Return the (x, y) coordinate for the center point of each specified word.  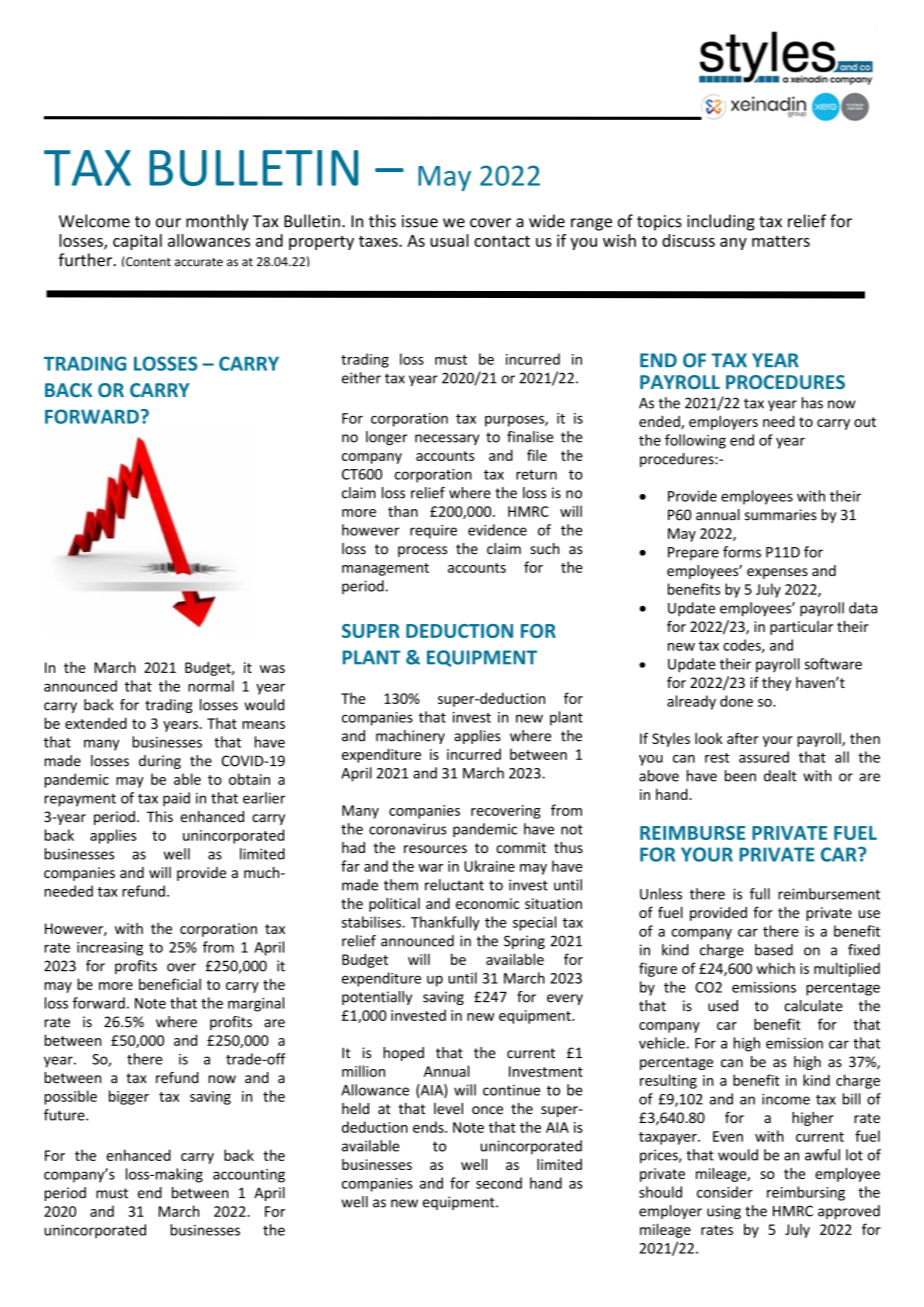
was (272, 669)
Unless (661, 894)
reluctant (454, 885)
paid (176, 799)
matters (781, 241)
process (422, 551)
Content (147, 261)
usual (449, 240)
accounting (249, 1176)
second (499, 1183)
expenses (777, 573)
